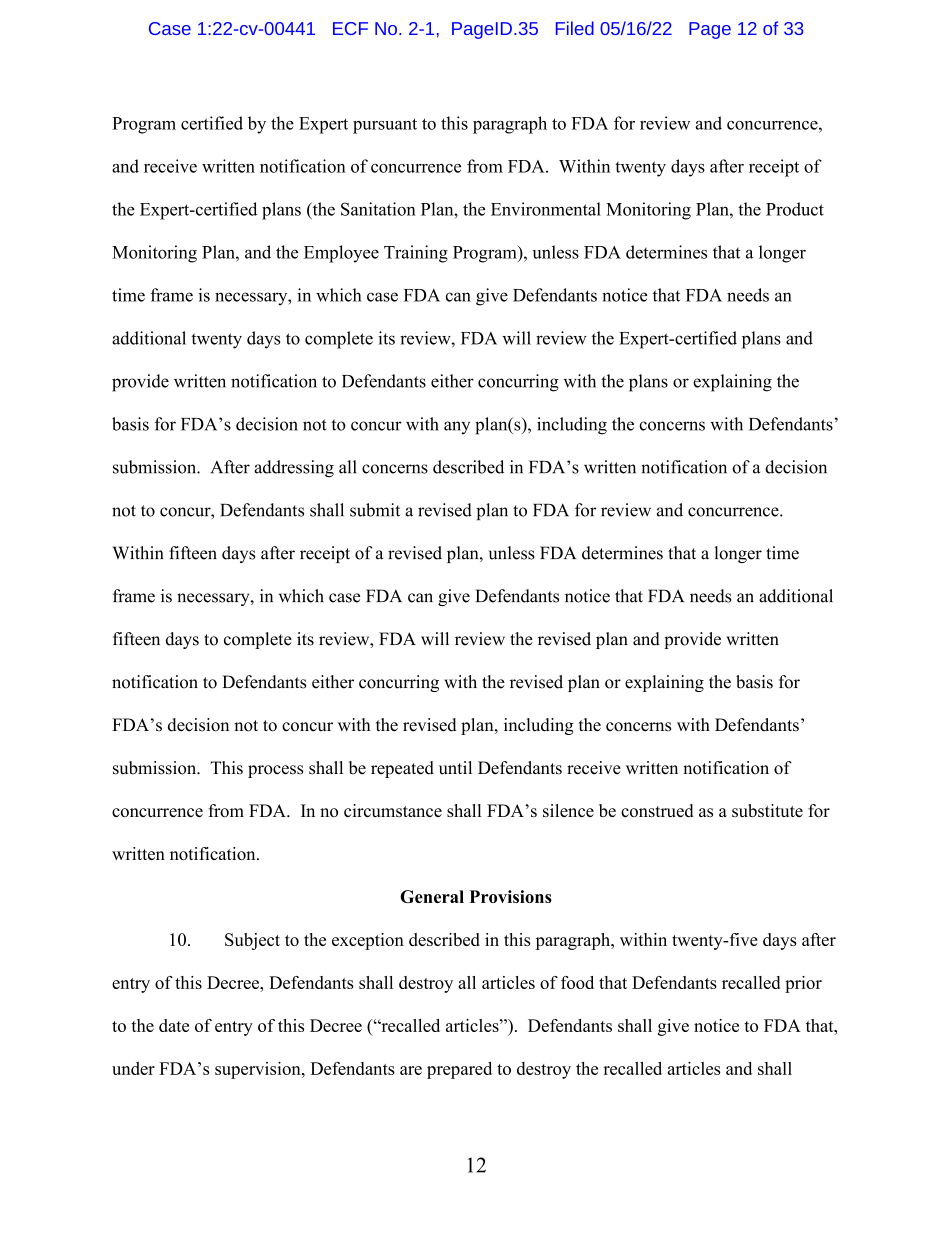  Describe the element at coordinates (294, 469) in the screenshot. I see `addressing` at that location.
